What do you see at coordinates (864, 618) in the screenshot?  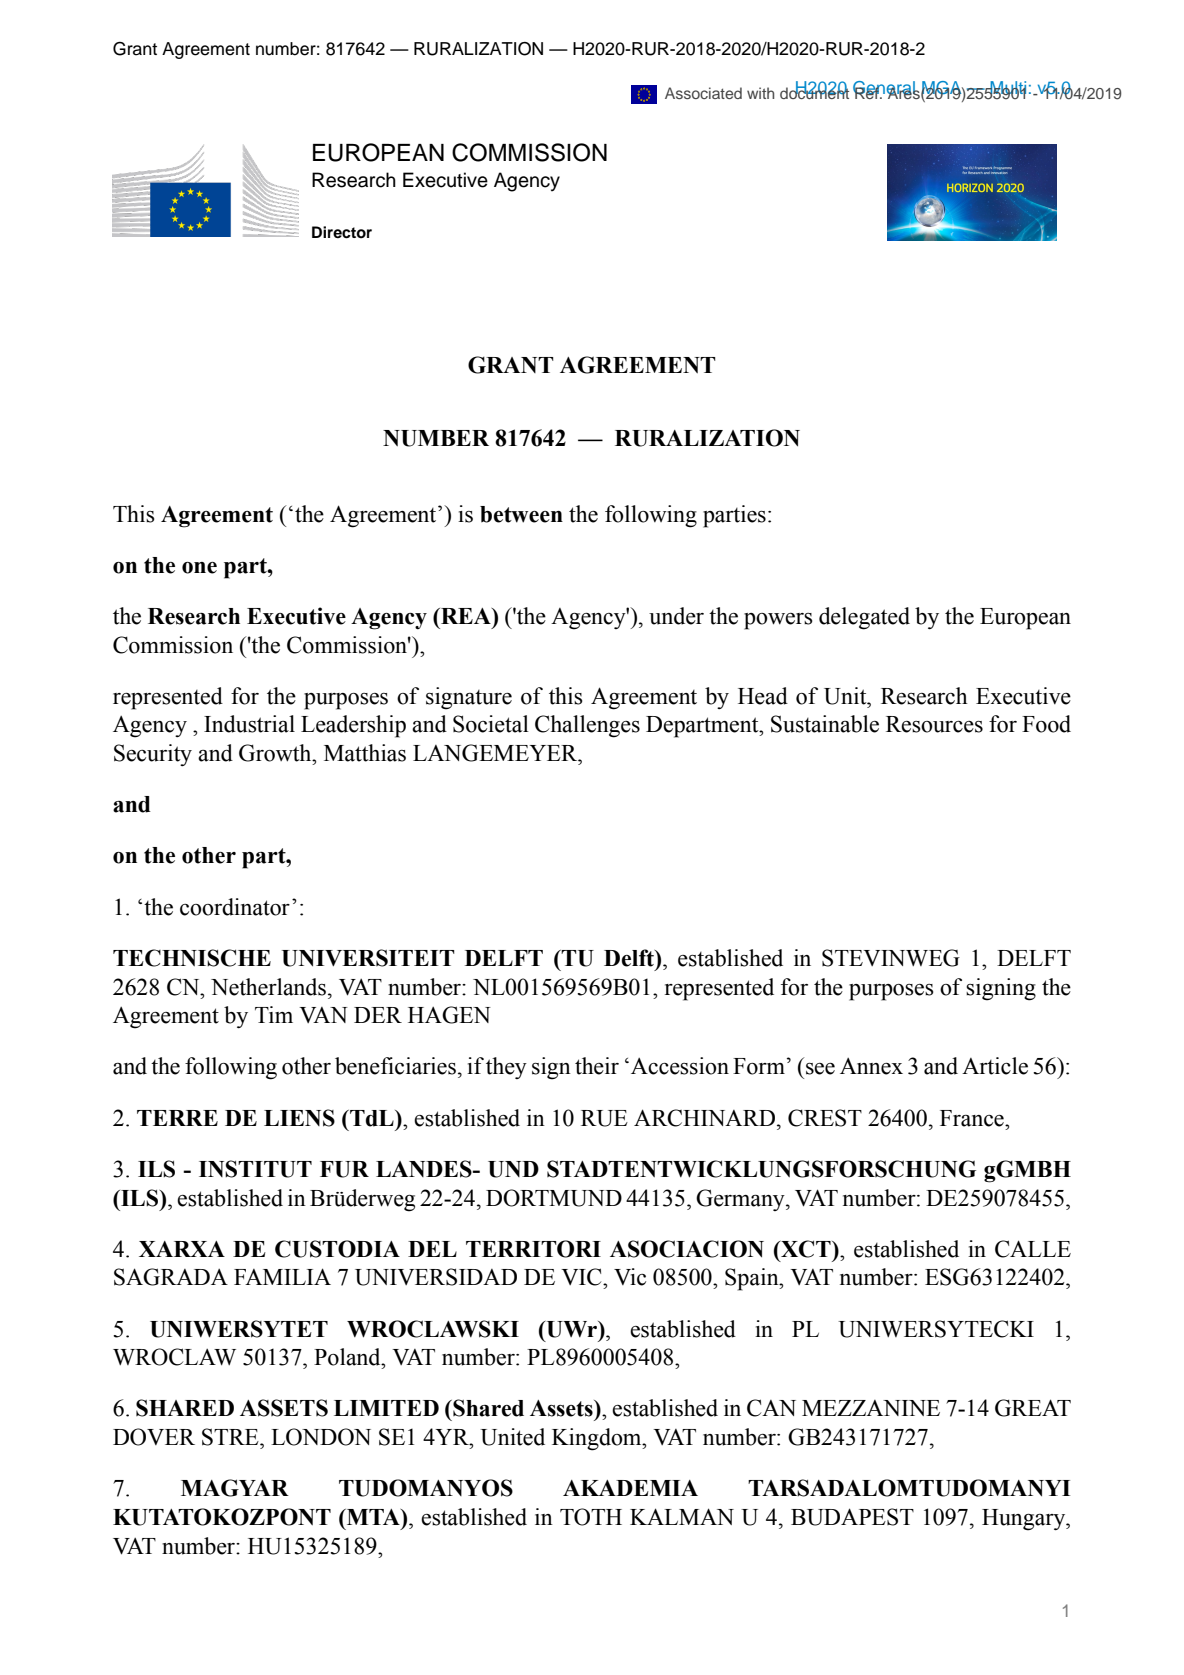 I see `delegated` at bounding box center [864, 618].
